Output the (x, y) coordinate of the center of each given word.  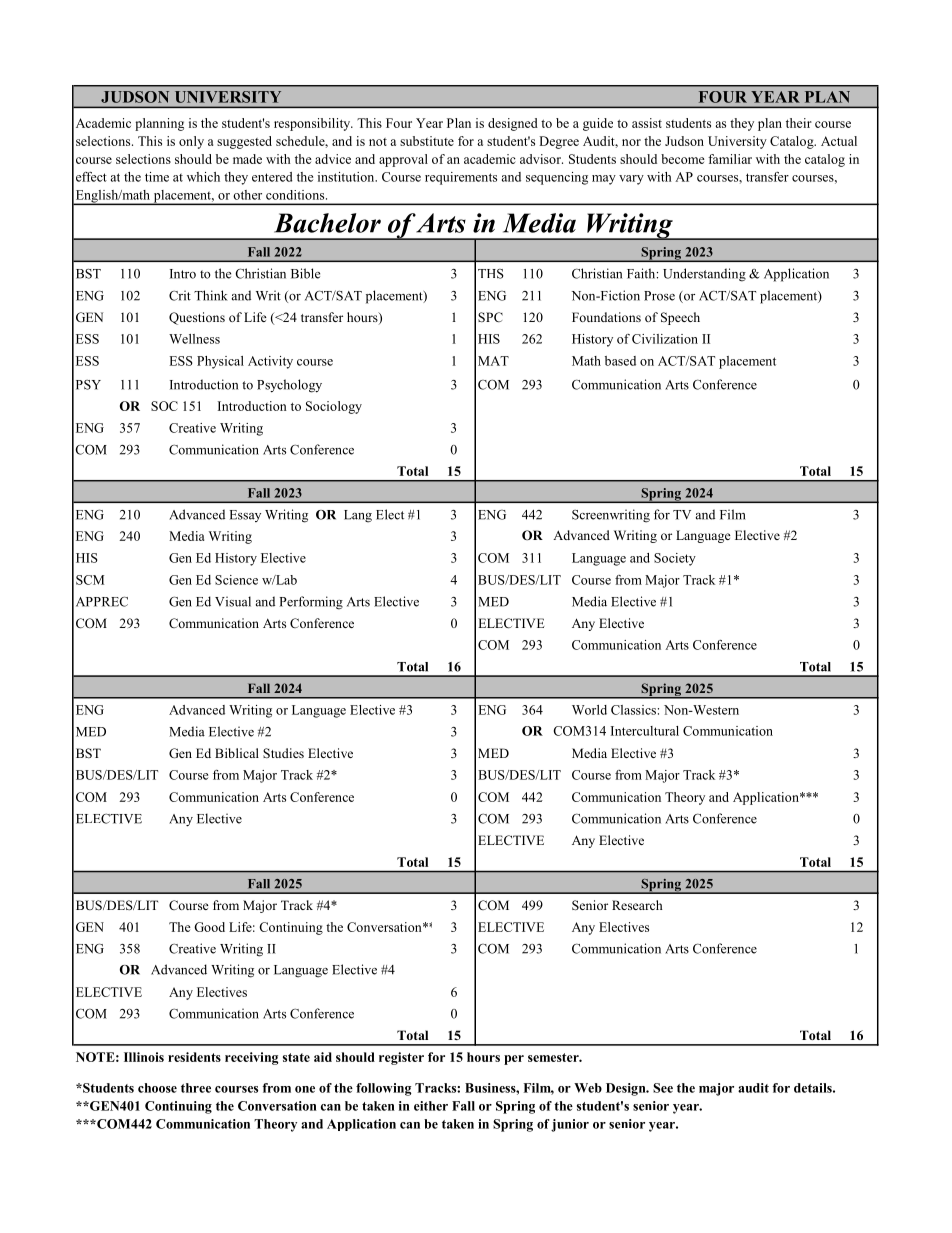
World (589, 710)
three (196, 1088)
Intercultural (645, 731)
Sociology (334, 407)
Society (675, 559)
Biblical (237, 753)
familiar (730, 159)
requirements (461, 178)
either (431, 1106)
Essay (245, 516)
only (191, 142)
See (663, 1088)
